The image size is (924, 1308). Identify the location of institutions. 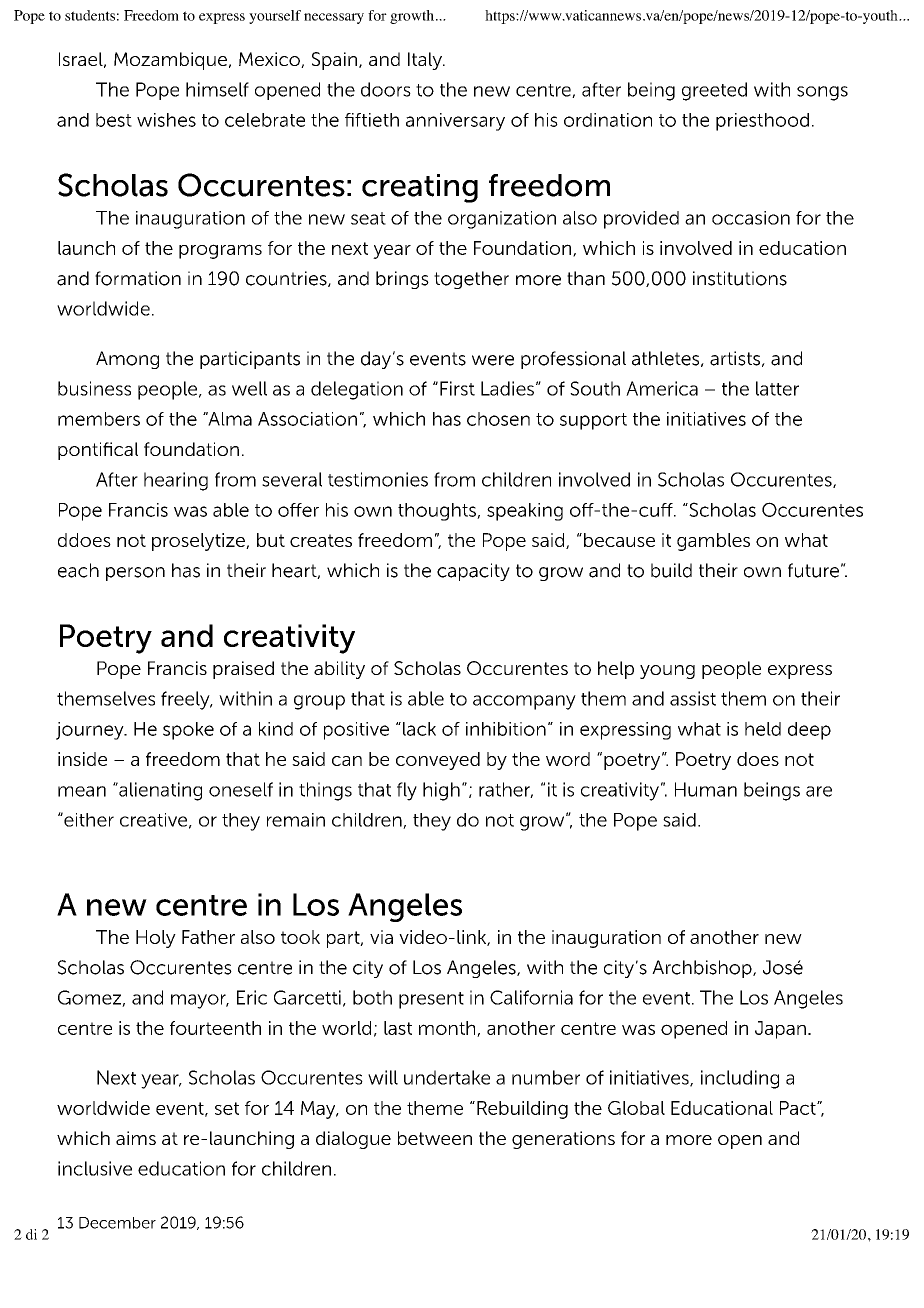
(740, 278).
